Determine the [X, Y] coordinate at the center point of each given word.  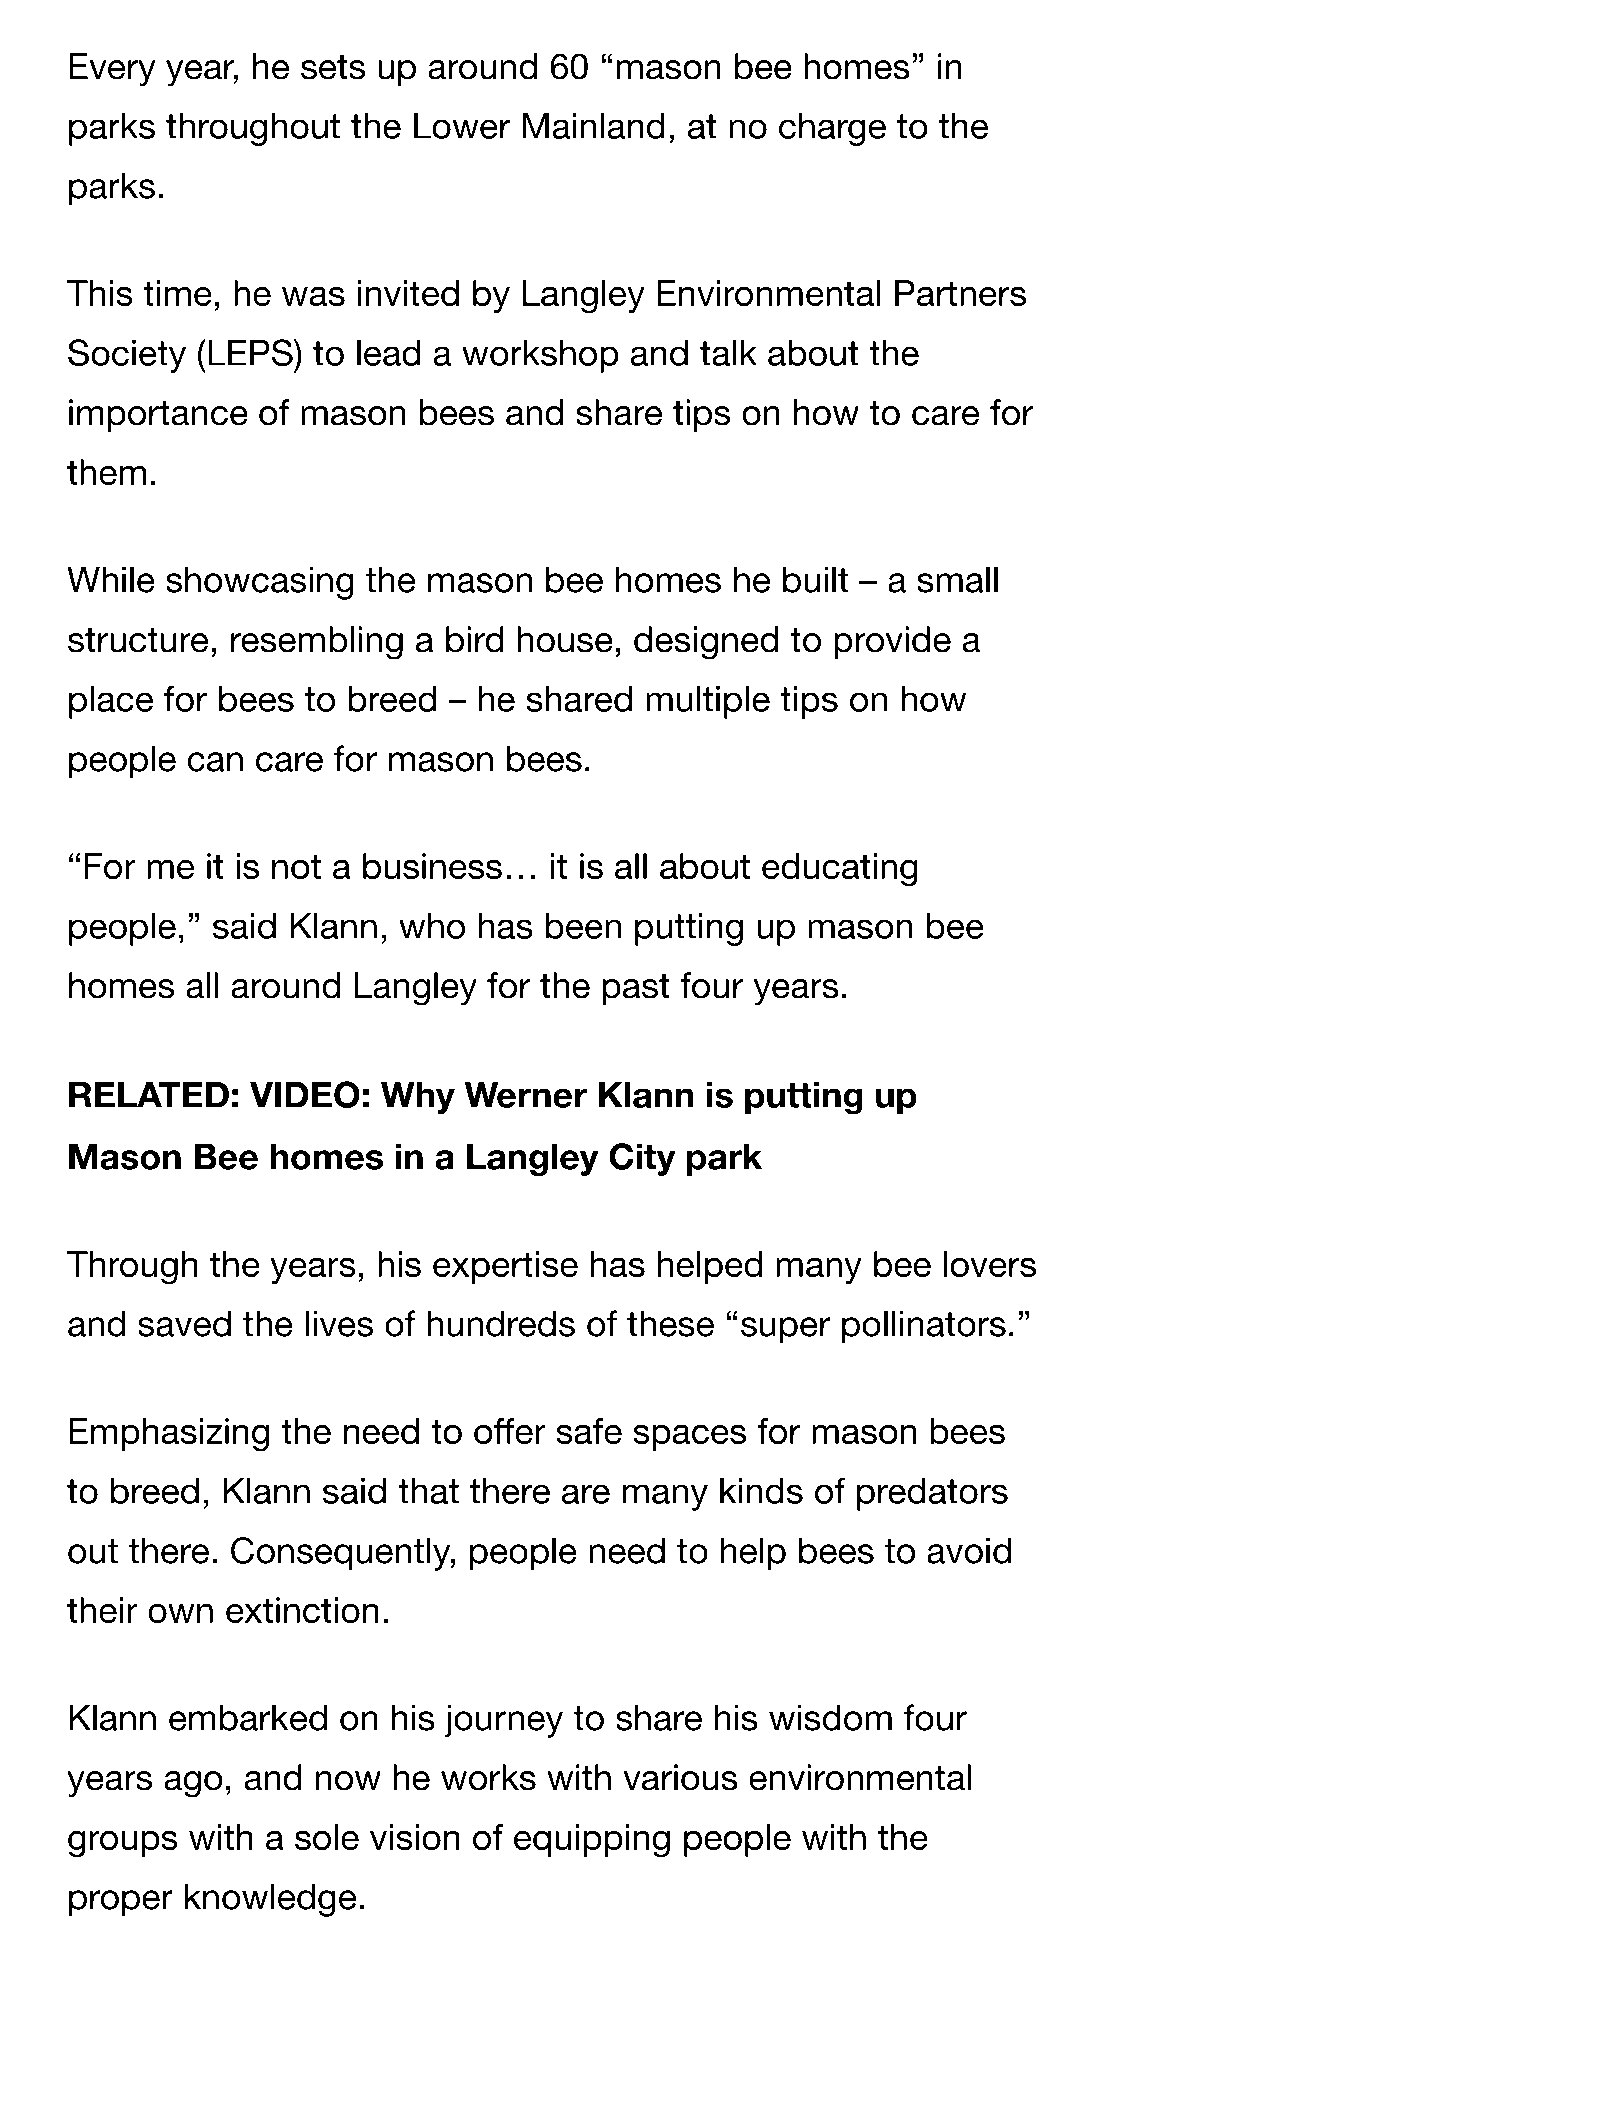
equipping [592, 1841]
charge [832, 129]
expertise [505, 1267]
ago [193, 1784]
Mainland [594, 126]
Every [112, 70]
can [215, 762]
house [565, 639]
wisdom [830, 1717]
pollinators [924, 1327]
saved [184, 1323]
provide [892, 642]
